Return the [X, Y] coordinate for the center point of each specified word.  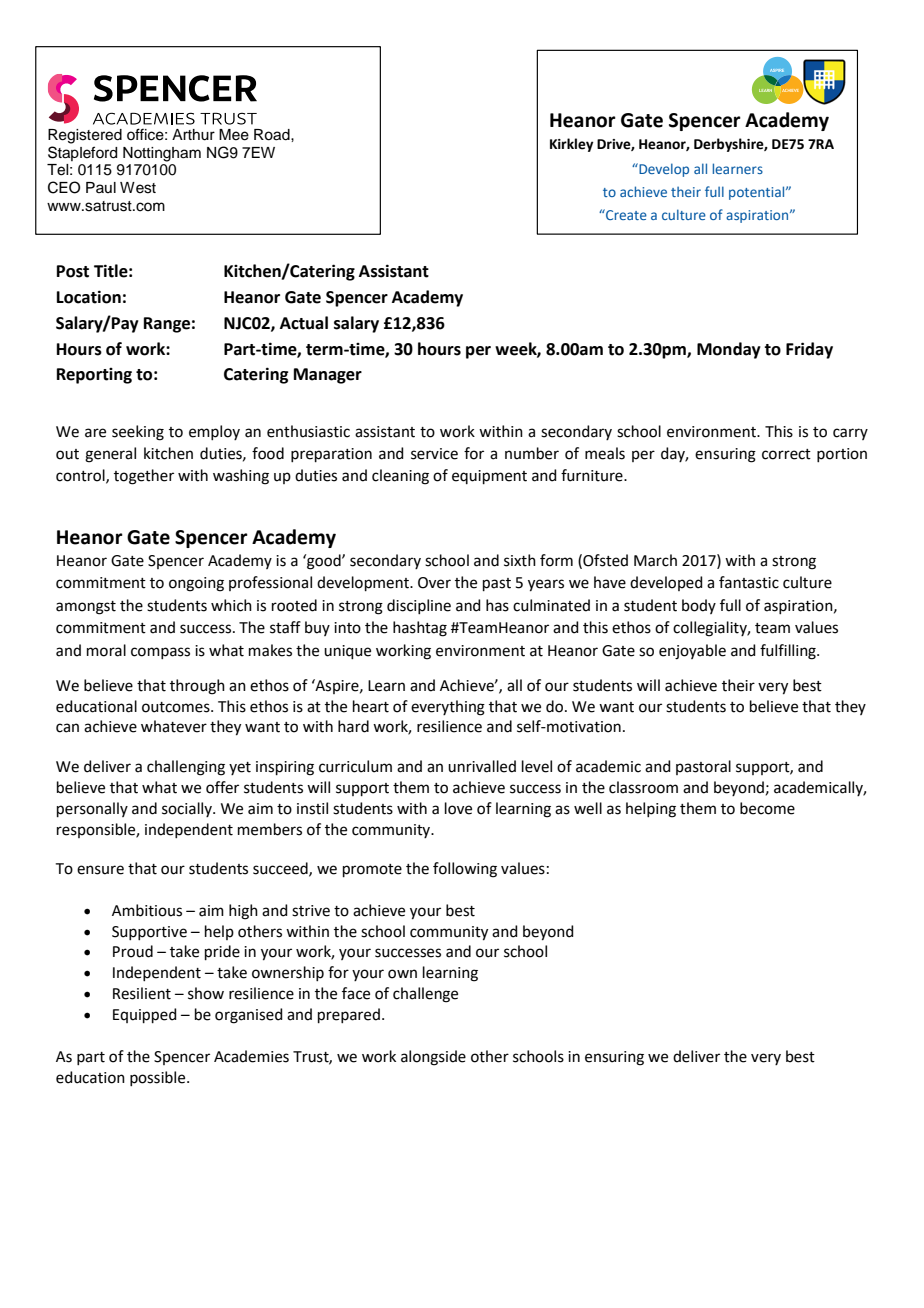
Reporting [94, 376]
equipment [489, 477]
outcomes [177, 707]
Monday [729, 350]
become [767, 808]
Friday [809, 350]
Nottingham [162, 154]
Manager [328, 376]
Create [625, 214]
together [144, 477]
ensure [100, 870]
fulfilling [789, 652]
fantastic [749, 582]
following [465, 870]
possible [159, 1078]
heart [371, 706]
